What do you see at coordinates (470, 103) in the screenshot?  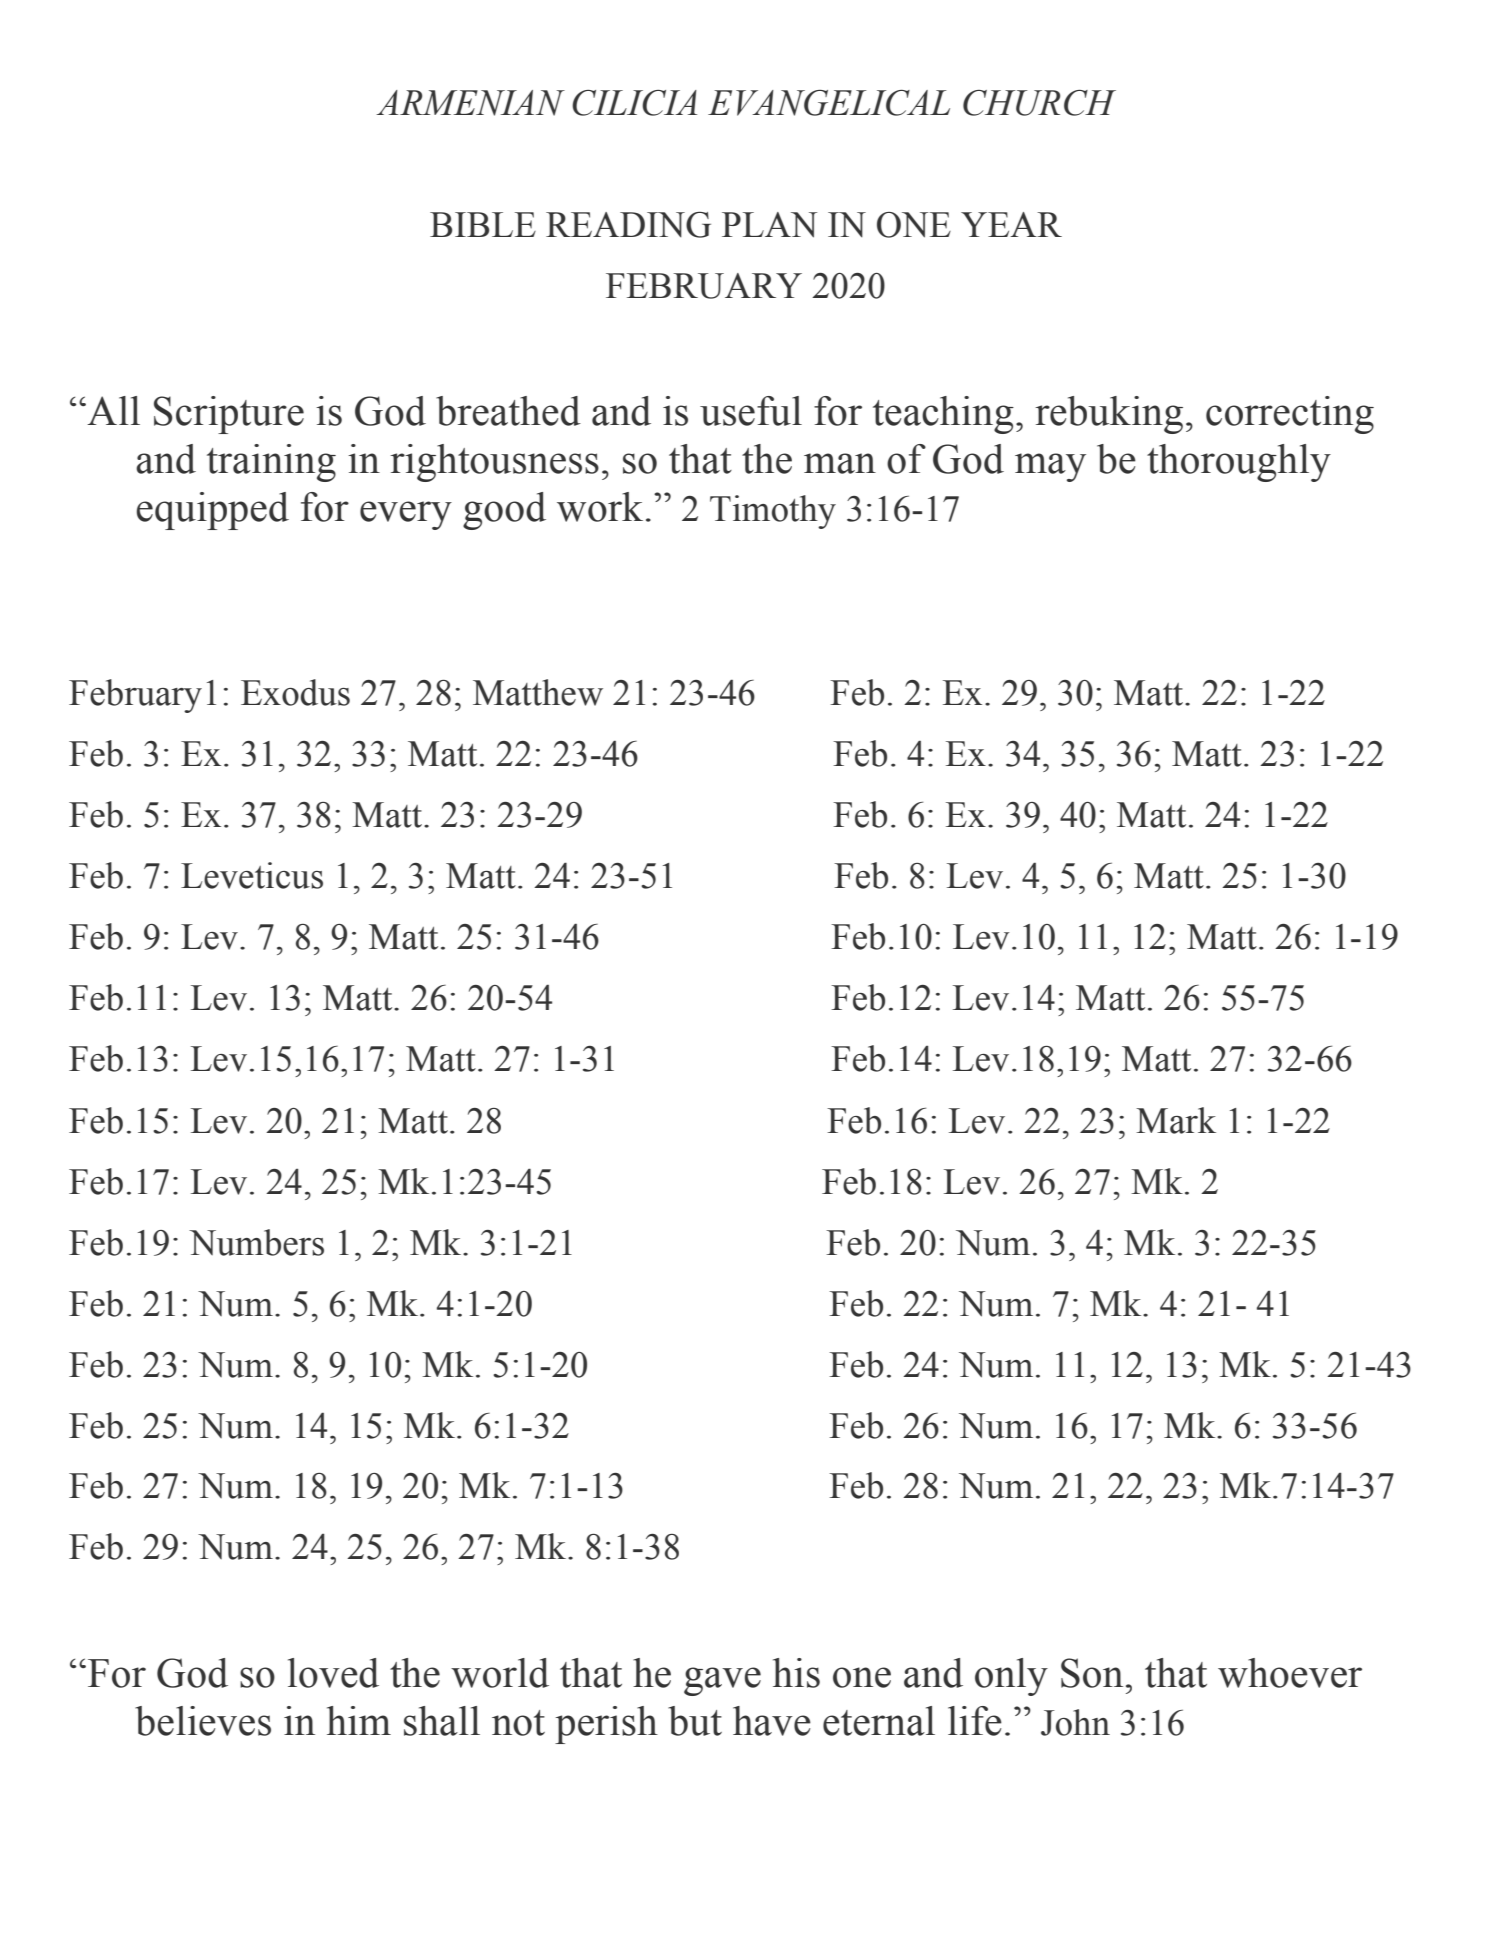 I see `ARMENIAN` at bounding box center [470, 103].
